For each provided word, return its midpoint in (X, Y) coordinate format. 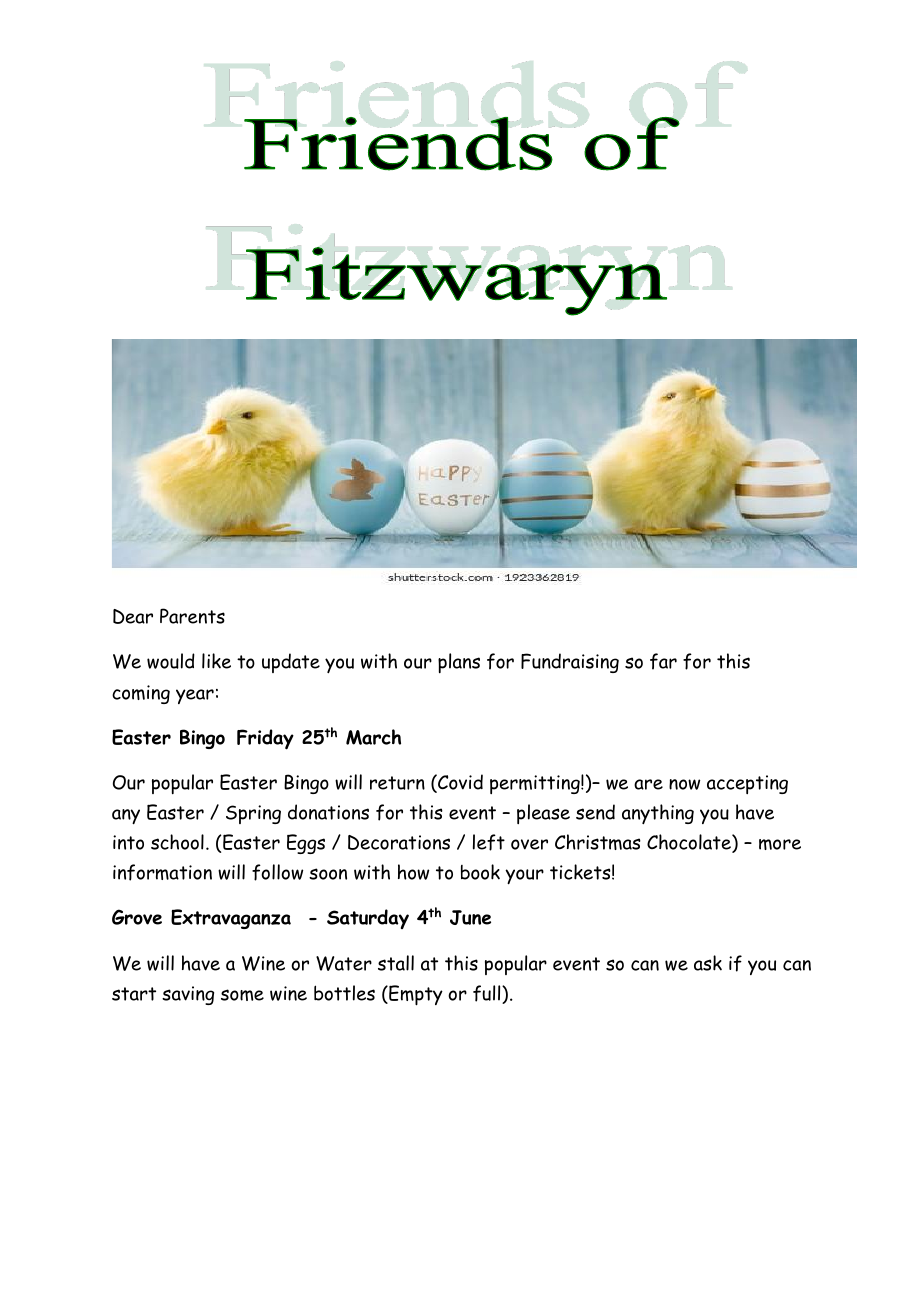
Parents (192, 616)
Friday (265, 739)
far (663, 661)
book (480, 872)
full (488, 994)
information (162, 872)
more (780, 844)
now (684, 784)
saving (188, 995)
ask (708, 963)
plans (459, 663)
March (373, 737)
